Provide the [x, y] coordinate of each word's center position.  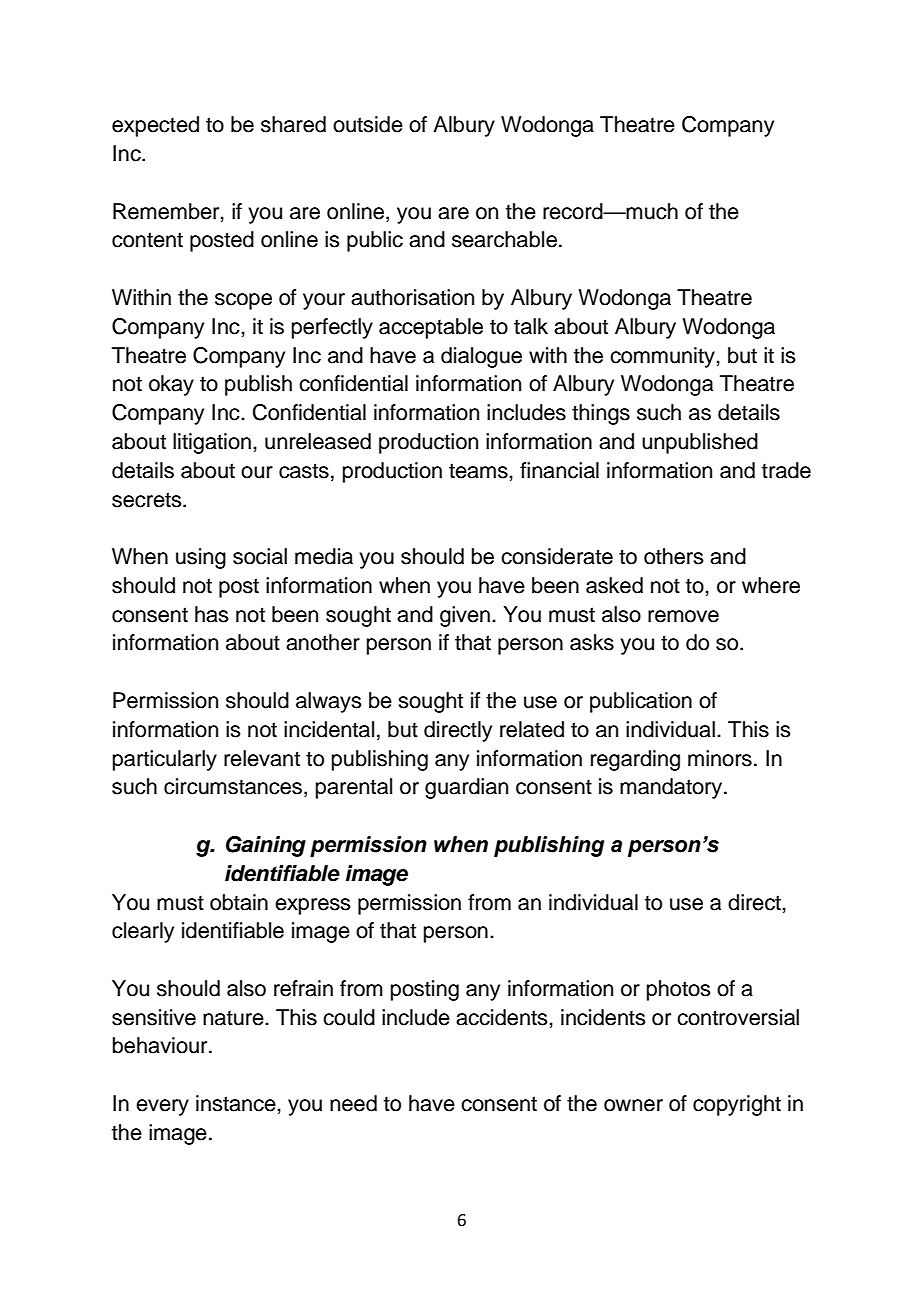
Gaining [266, 846]
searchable [504, 239]
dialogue [481, 357]
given [465, 616]
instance [237, 1103]
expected [155, 126]
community [663, 357]
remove [683, 616]
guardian [466, 788]
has [212, 614]
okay [171, 385]
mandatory [672, 788]
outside [368, 124]
